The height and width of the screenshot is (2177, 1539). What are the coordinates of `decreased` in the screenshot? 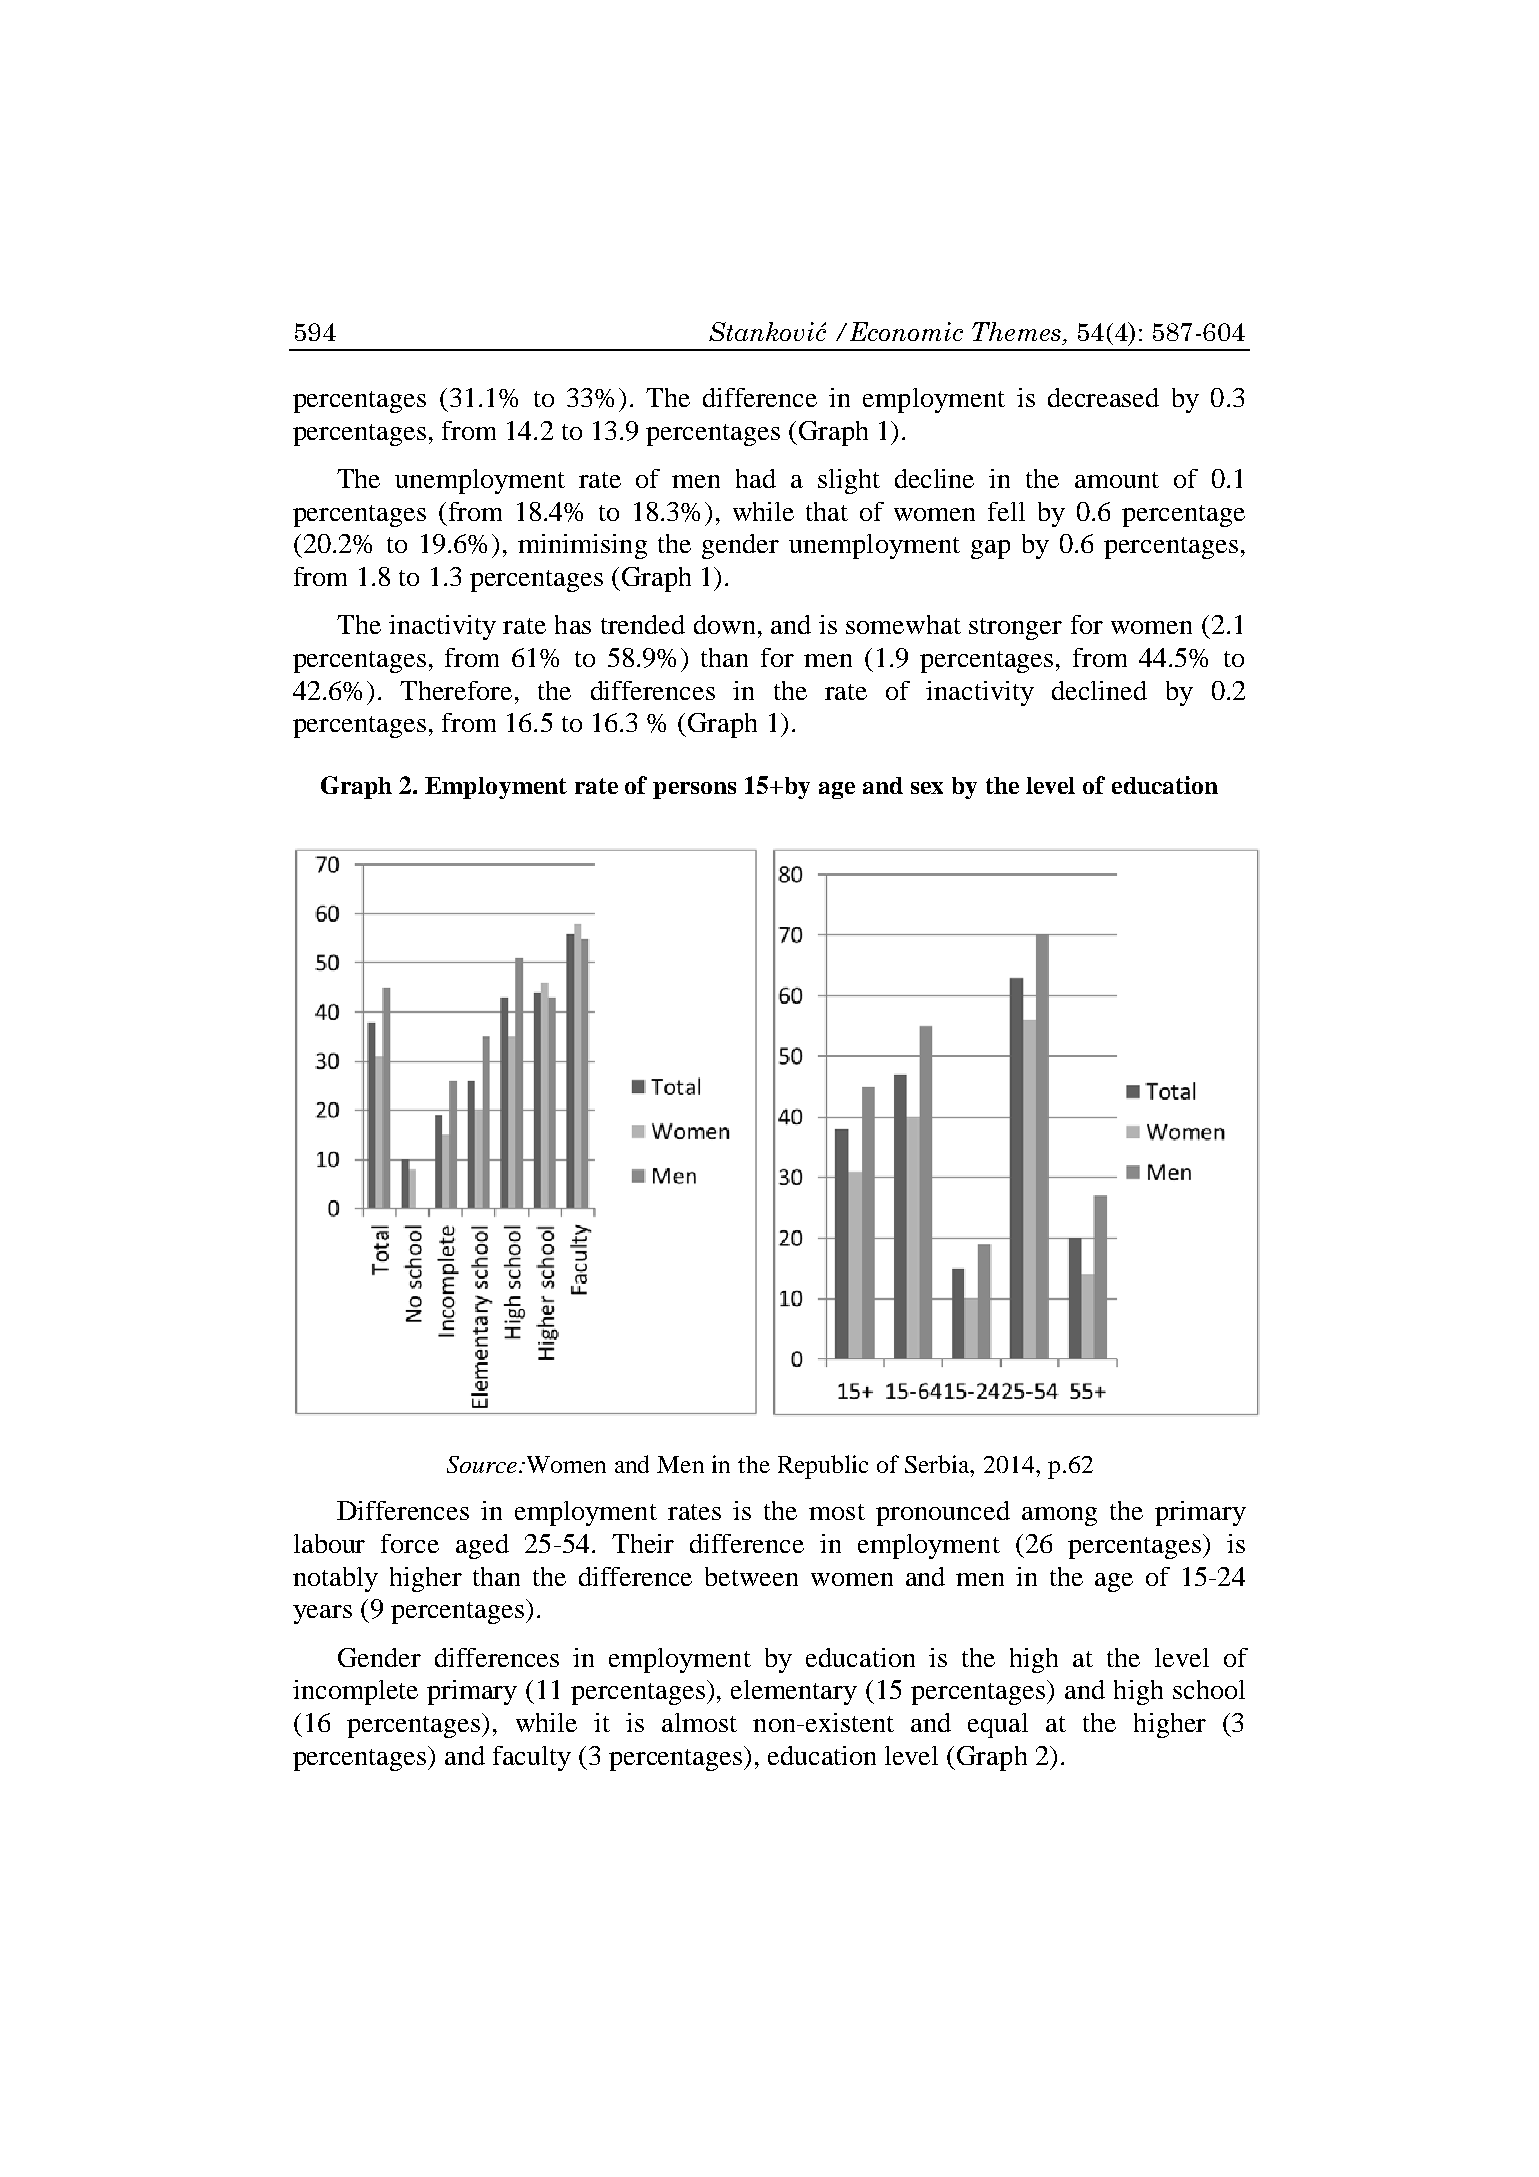 It's located at (1103, 397).
